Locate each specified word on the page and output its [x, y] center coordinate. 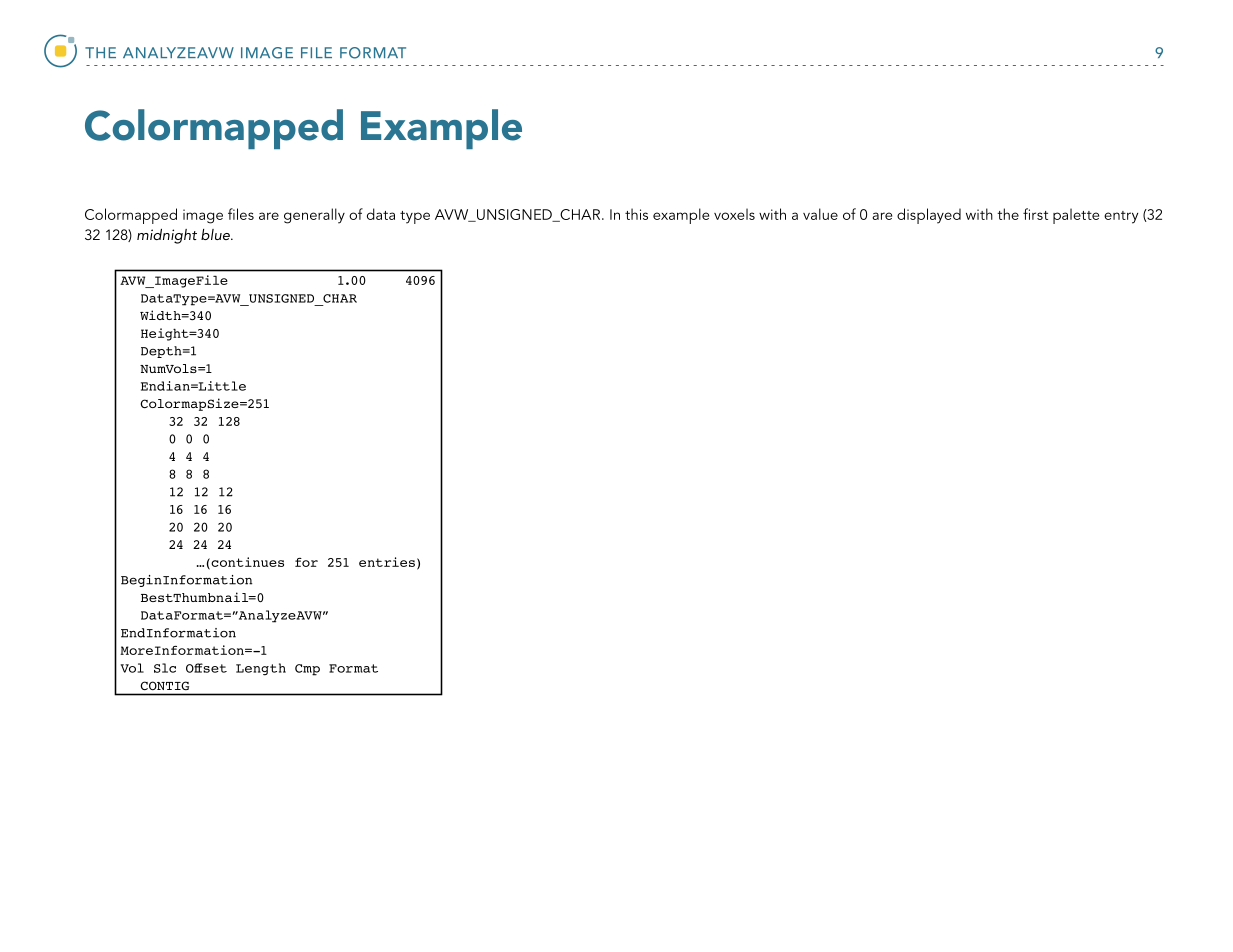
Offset [206, 668]
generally [314, 216]
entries [387, 562]
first [1035, 214]
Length [261, 669]
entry [1121, 217]
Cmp [307, 670]
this [636, 214]
